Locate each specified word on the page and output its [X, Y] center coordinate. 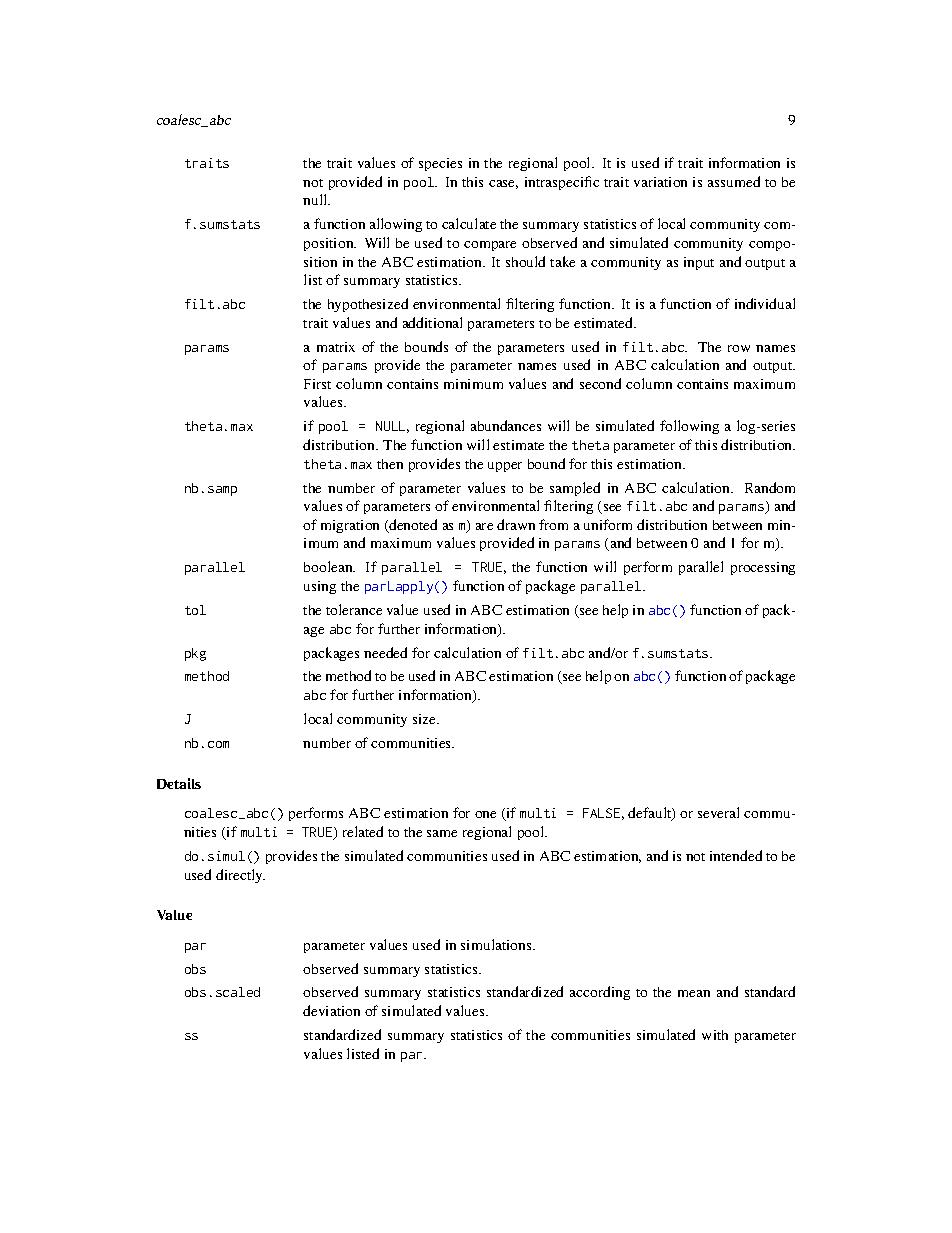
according [600, 993]
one [485, 814]
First [317, 384]
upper [505, 467]
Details [179, 783]
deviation [331, 1010]
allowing [396, 225]
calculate [469, 223]
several [718, 812]
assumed [734, 181]
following [689, 427]
